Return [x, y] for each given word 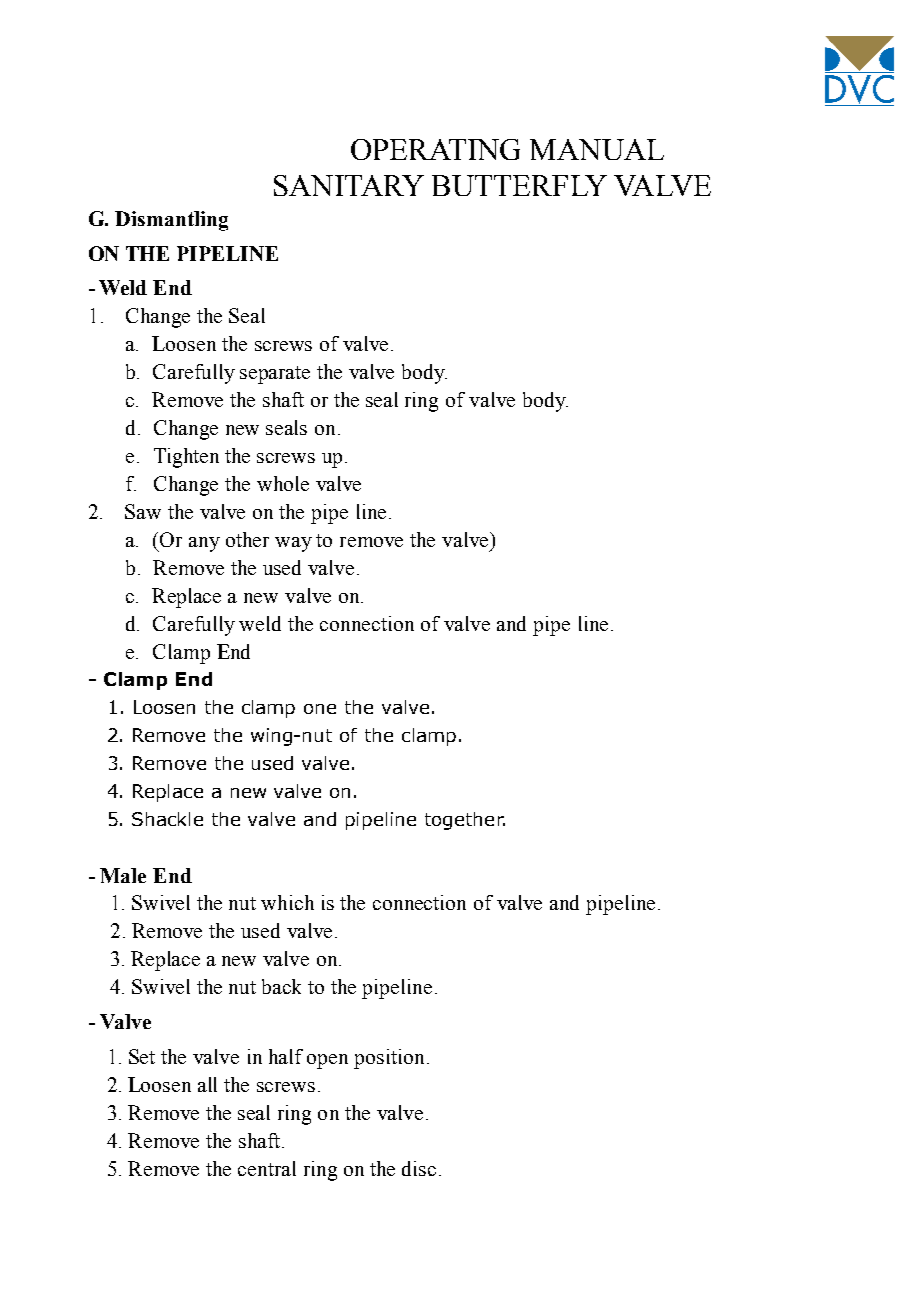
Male [123, 875]
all [207, 1084]
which [287, 902]
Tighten [186, 458]
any [204, 544]
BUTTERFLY [519, 185]
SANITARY [349, 185]
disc [419, 1168]
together [465, 821]
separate [275, 375]
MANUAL [597, 149]
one [320, 709]
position [389, 1059]
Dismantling [171, 221]
